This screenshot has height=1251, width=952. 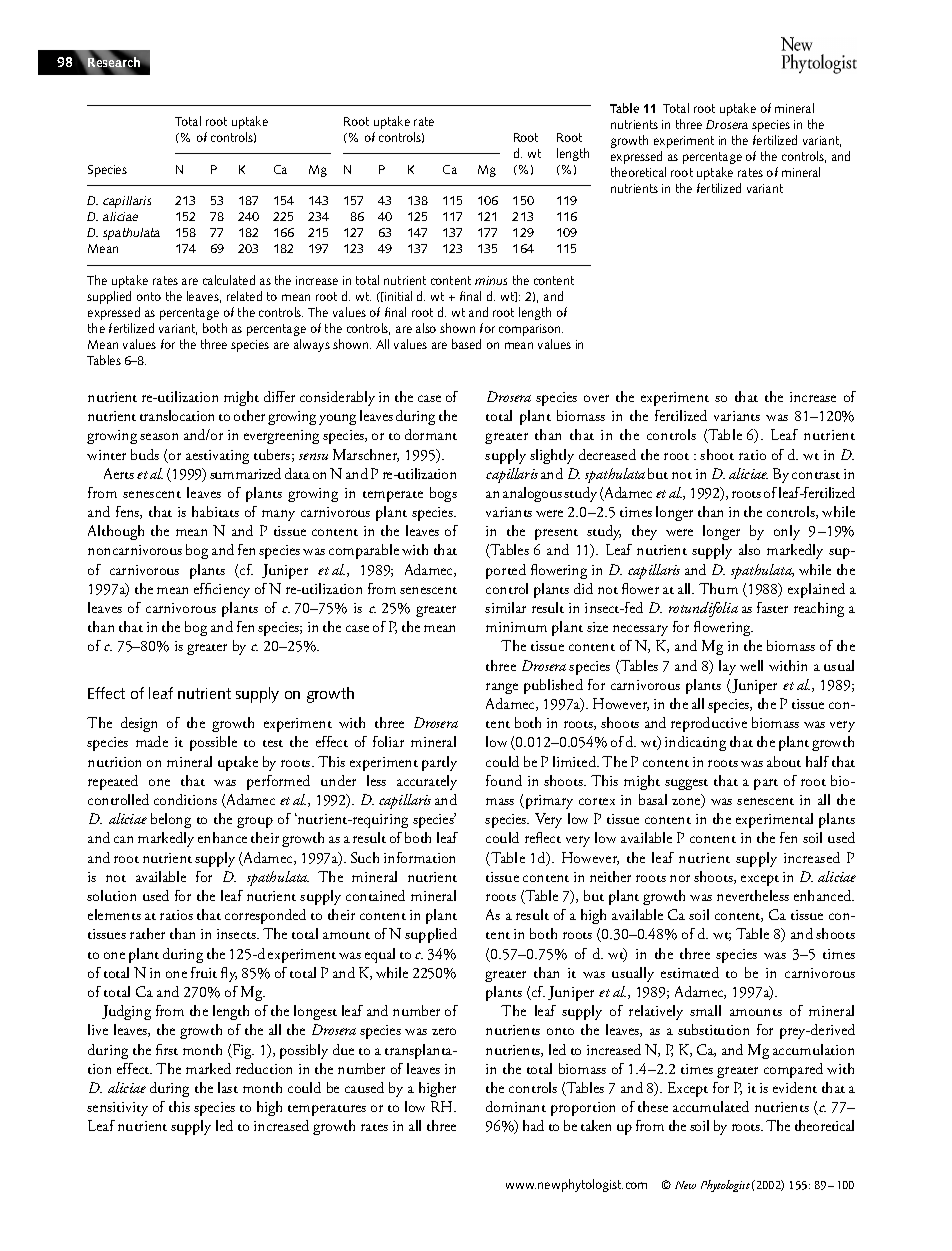 I want to click on minus, so click(x=491, y=280).
